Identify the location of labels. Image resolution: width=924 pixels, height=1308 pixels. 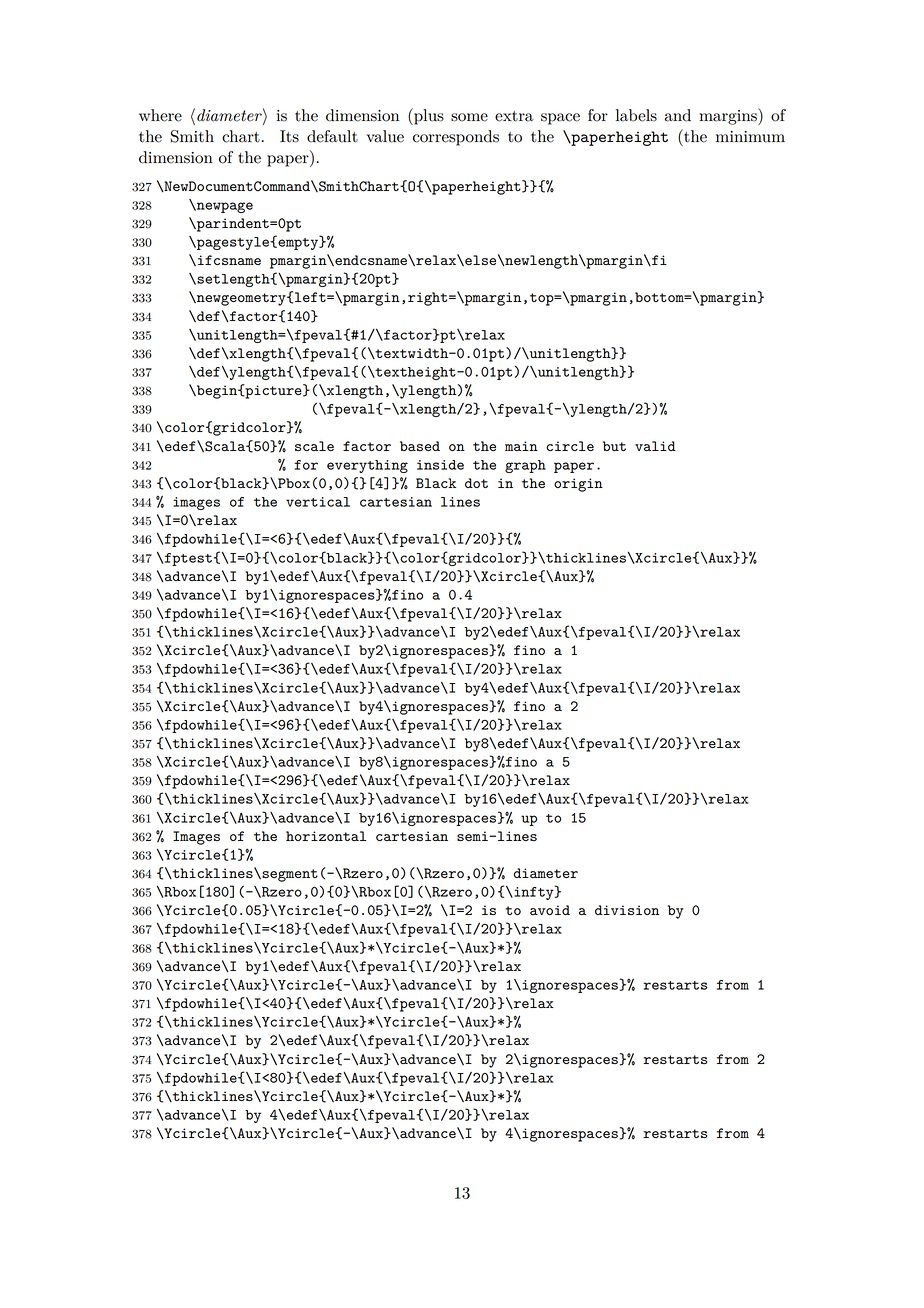
(636, 115).
